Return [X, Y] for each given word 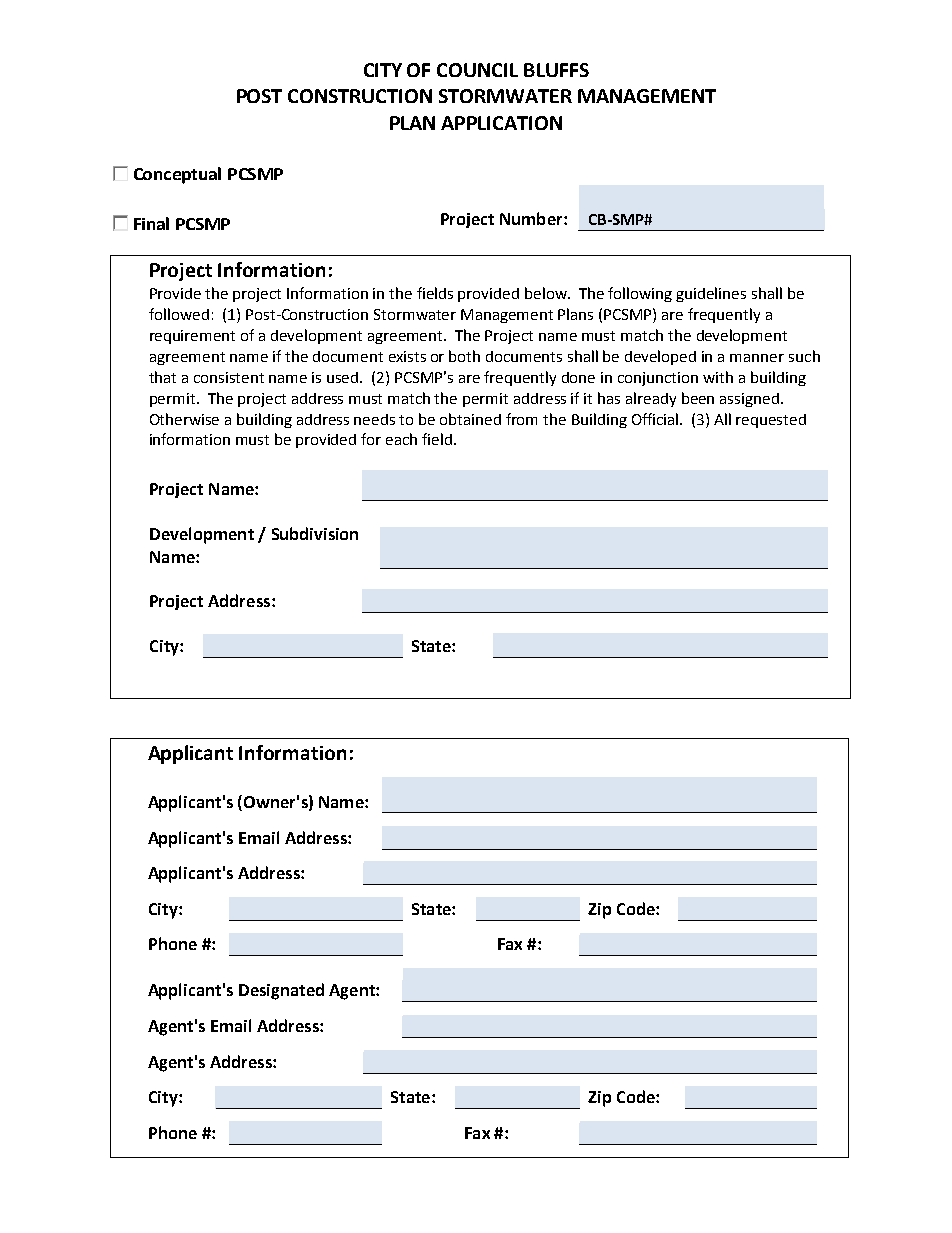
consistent [229, 377]
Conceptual [177, 175]
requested [771, 421]
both [464, 356]
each [401, 439]
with [718, 377]
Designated [281, 991]
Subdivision [315, 533]
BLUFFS [556, 70]
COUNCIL [477, 70]
